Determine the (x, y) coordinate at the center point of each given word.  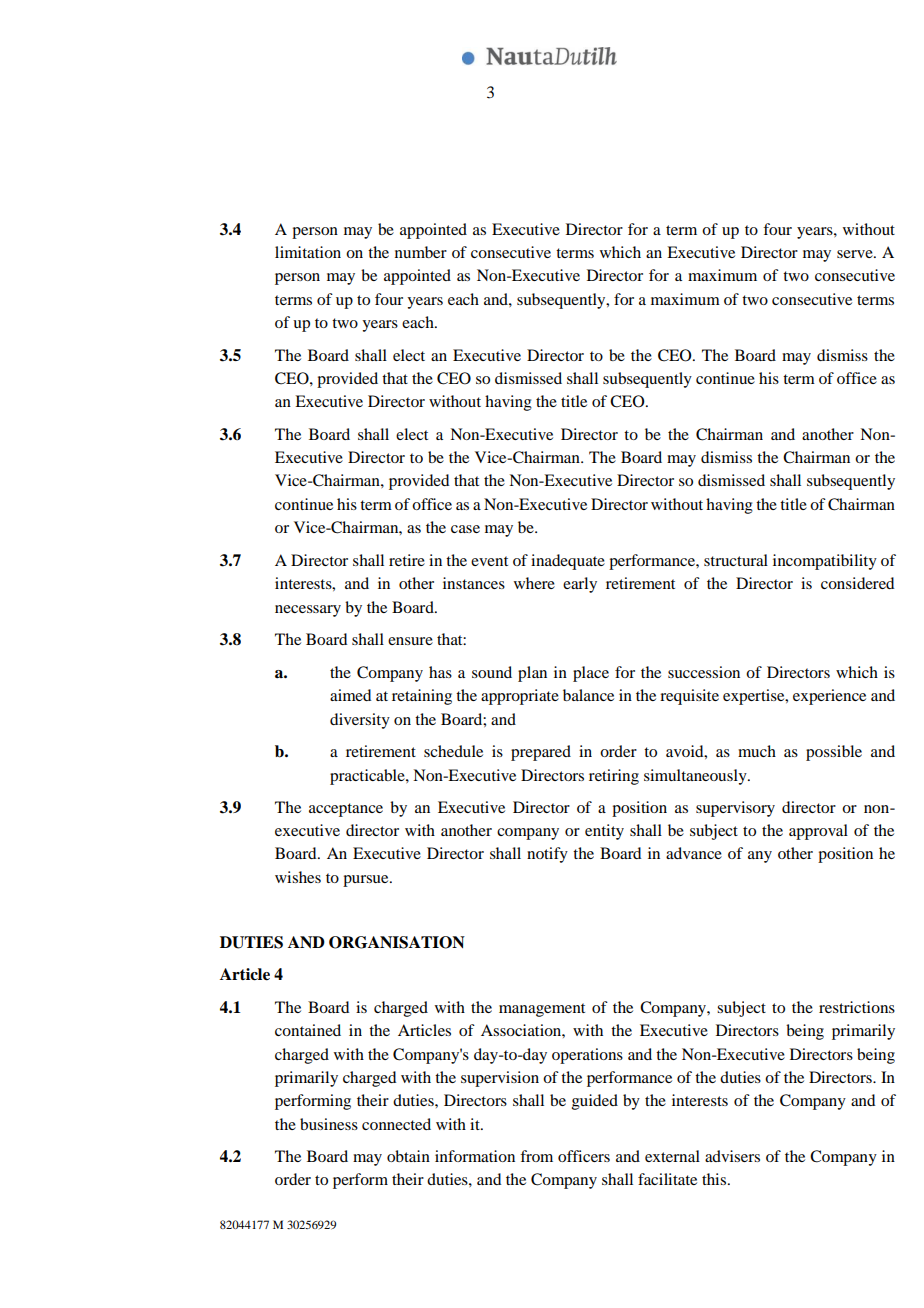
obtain (408, 1156)
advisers (732, 1156)
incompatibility (825, 562)
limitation (308, 252)
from (536, 1156)
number (421, 252)
